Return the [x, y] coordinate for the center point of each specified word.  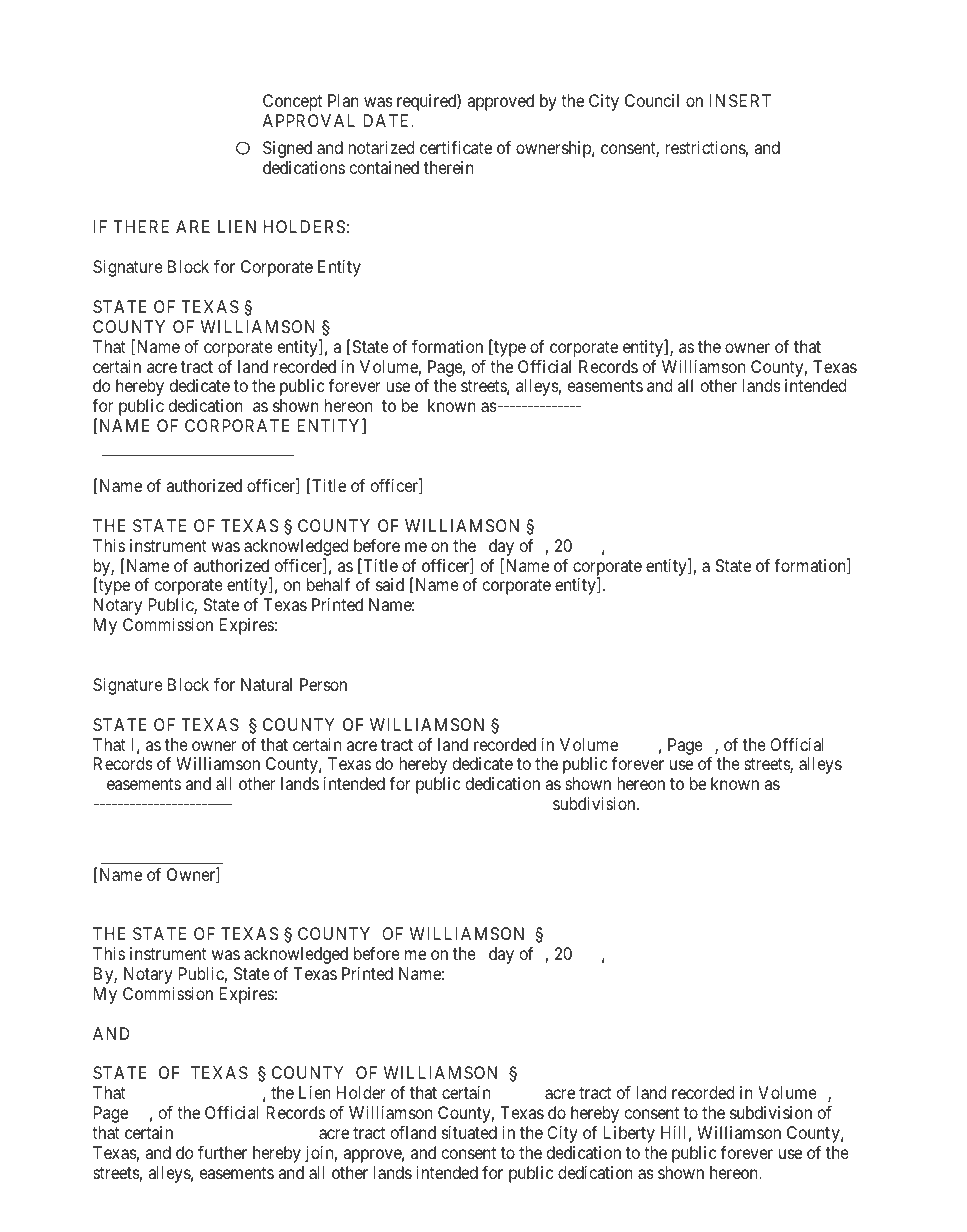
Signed [287, 149]
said [390, 584]
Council [652, 100]
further [222, 1152]
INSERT [740, 100]
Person [323, 684]
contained [384, 167]
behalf [329, 584]
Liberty [629, 1134]
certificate [456, 147]
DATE [387, 120]
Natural [266, 684]
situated [469, 1132]
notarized [381, 147]
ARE [193, 226]
